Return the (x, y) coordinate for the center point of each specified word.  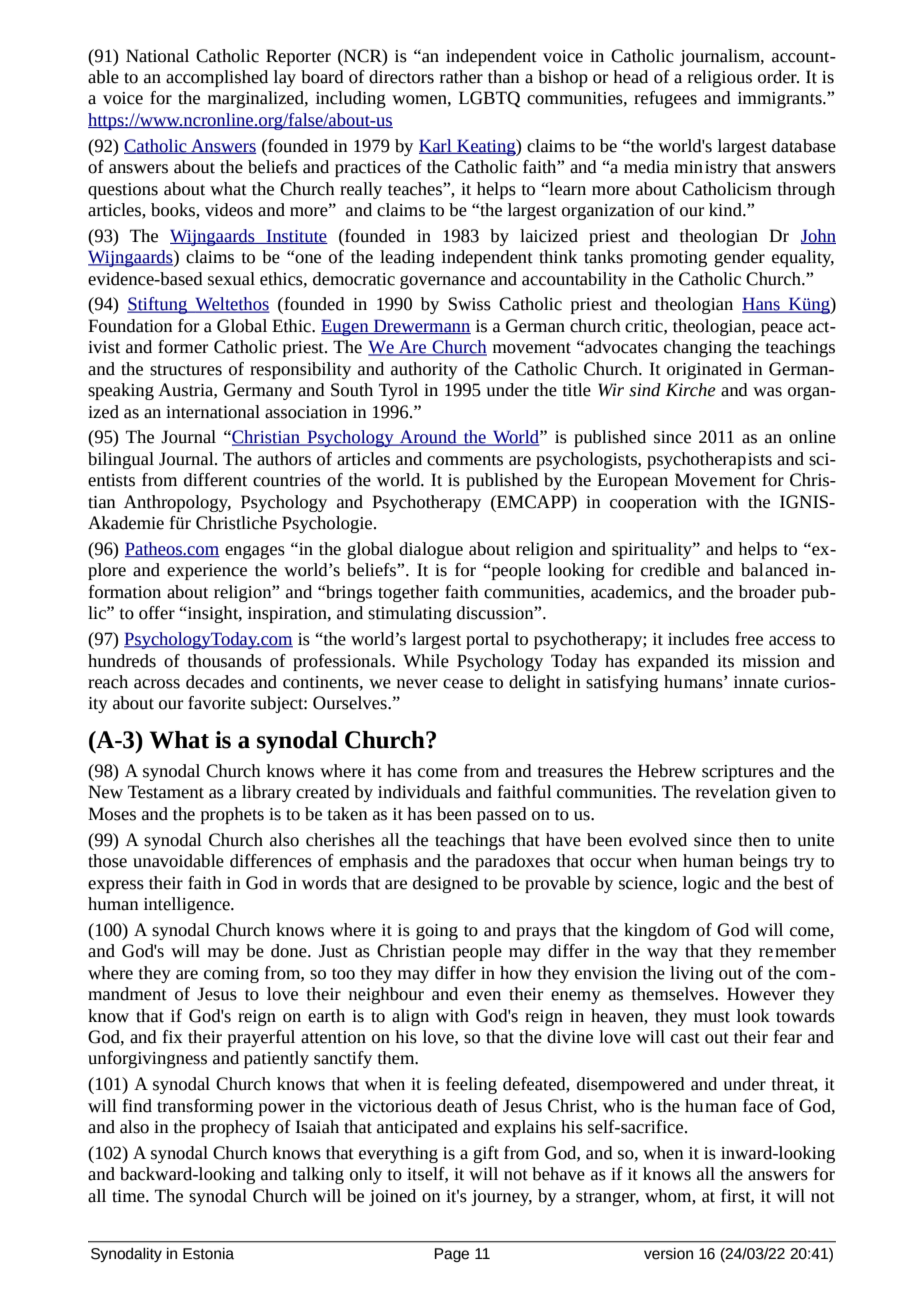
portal (487, 640)
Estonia (208, 1254)
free (749, 639)
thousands (225, 661)
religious (720, 78)
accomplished (217, 78)
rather (461, 77)
